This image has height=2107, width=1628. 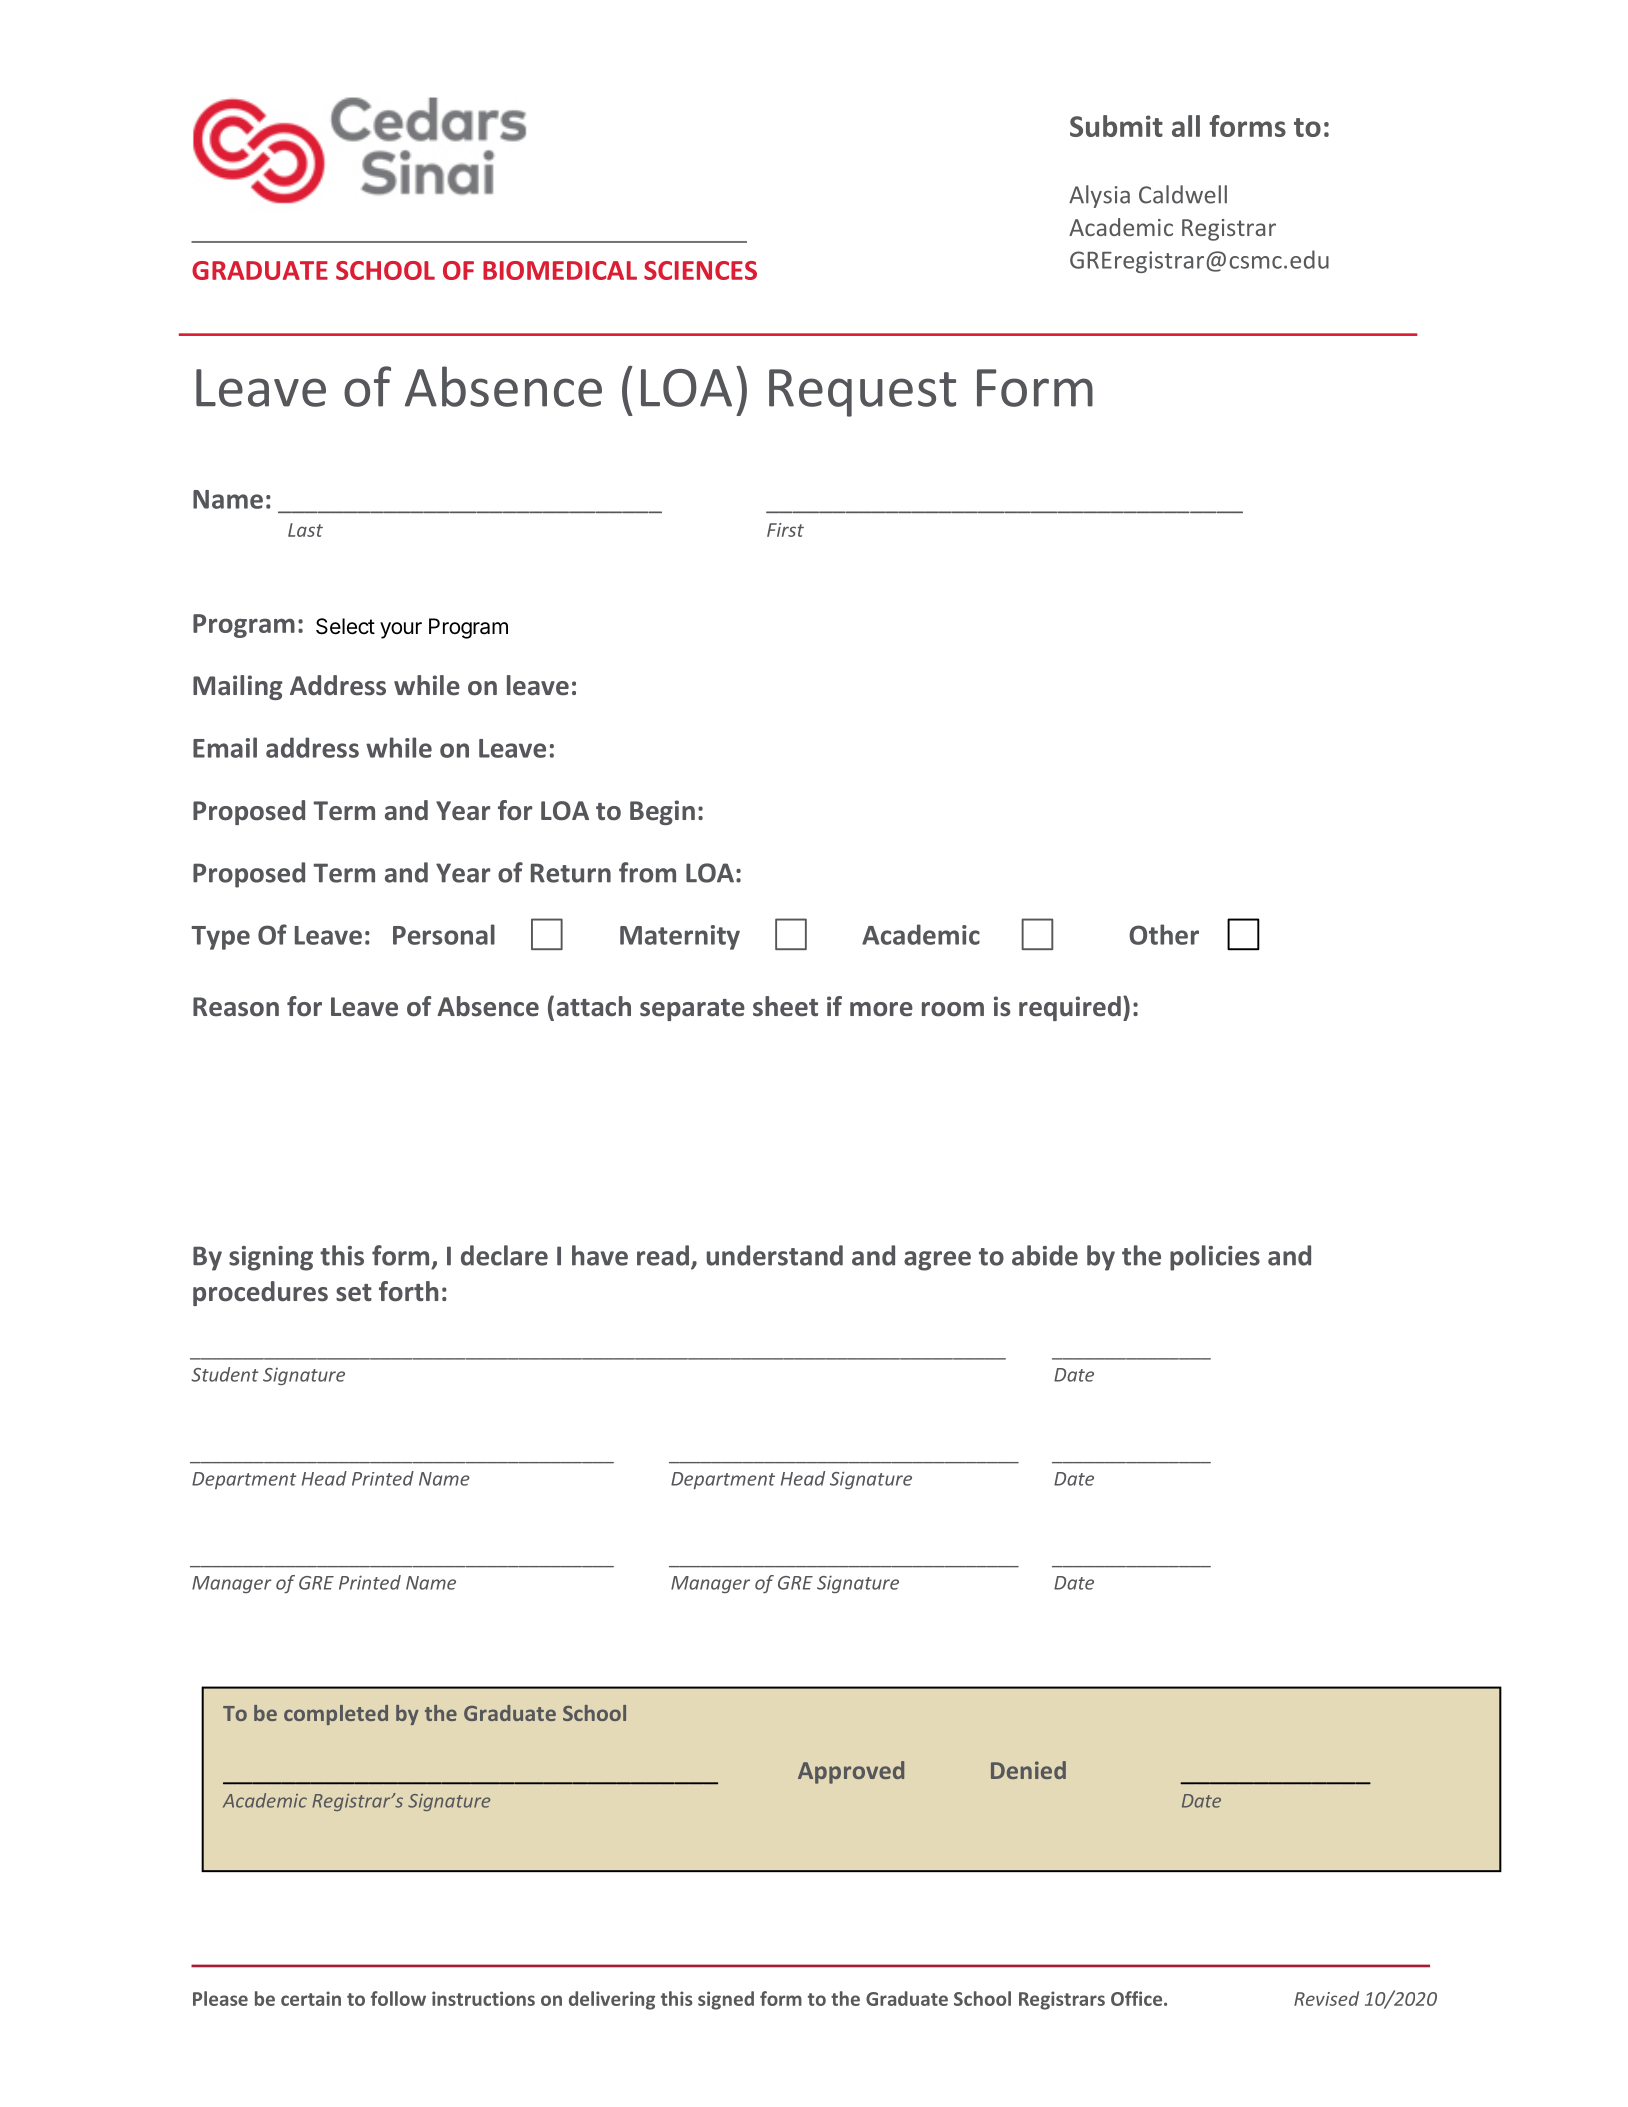 What do you see at coordinates (311, 1998) in the image?
I see `certain` at bounding box center [311, 1998].
